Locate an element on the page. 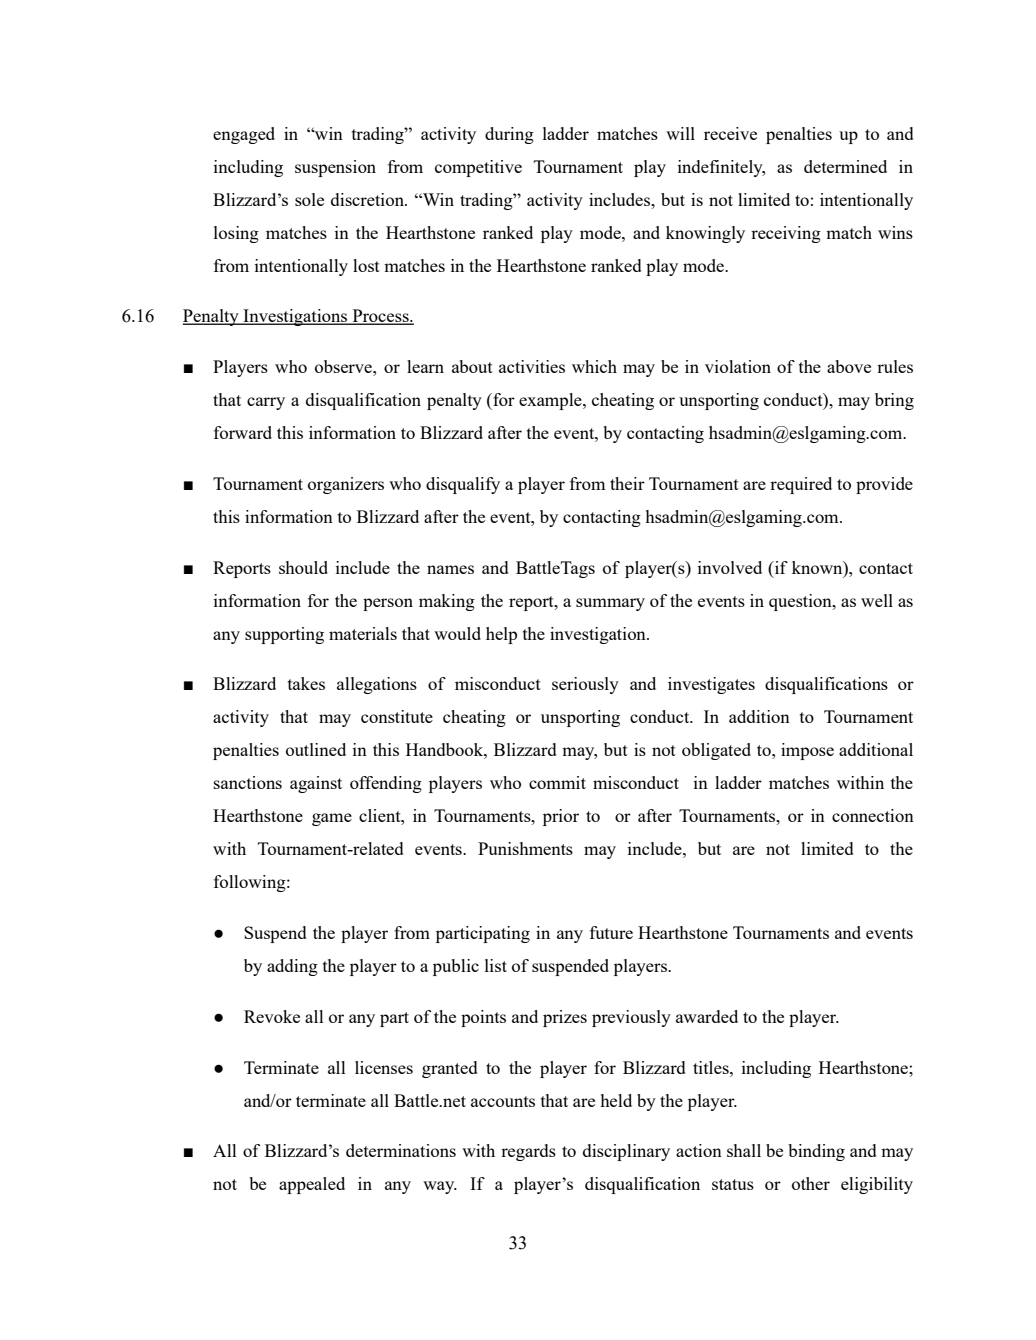  during is located at coordinates (509, 135).
